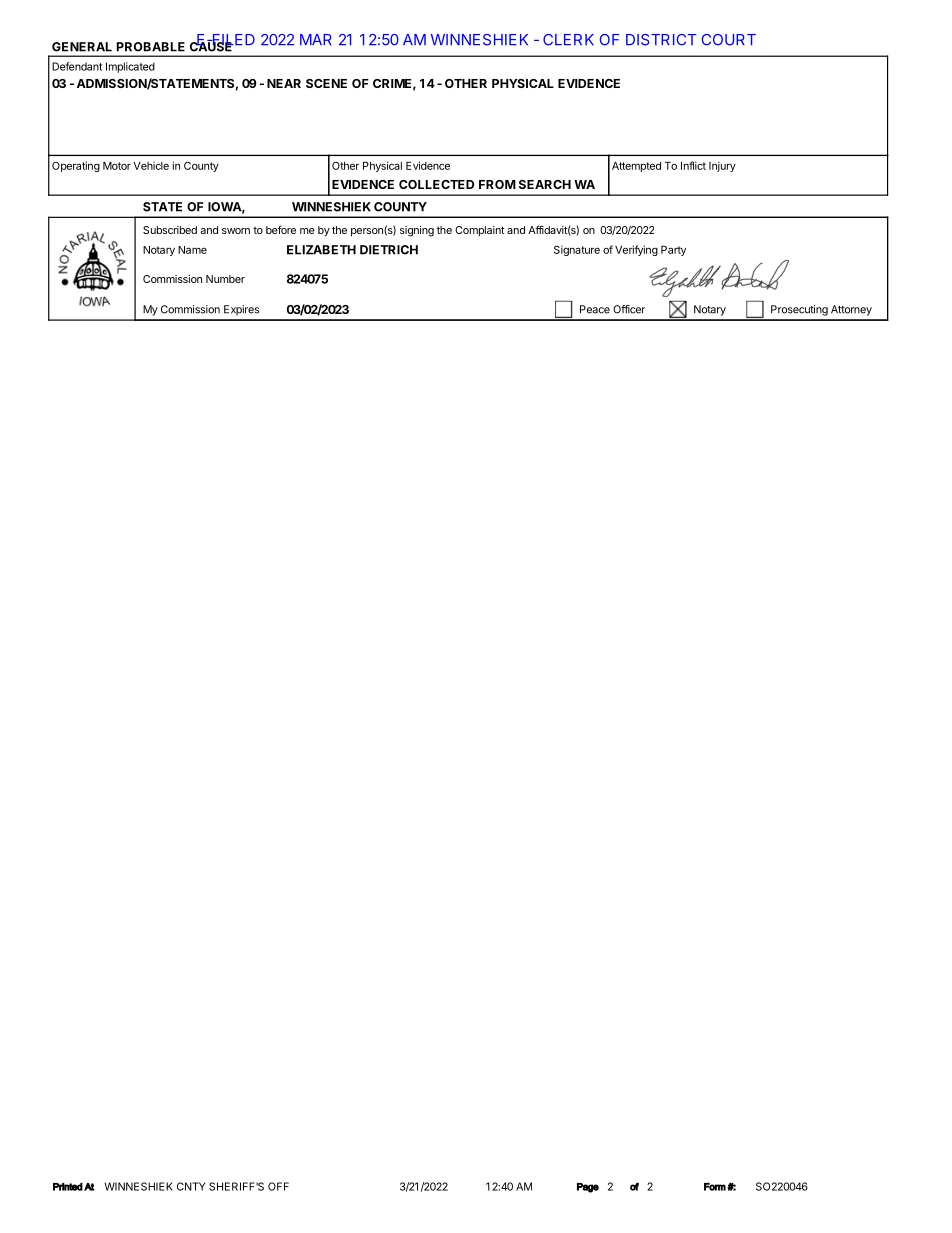  What do you see at coordinates (595, 309) in the screenshot?
I see `Peace` at bounding box center [595, 309].
